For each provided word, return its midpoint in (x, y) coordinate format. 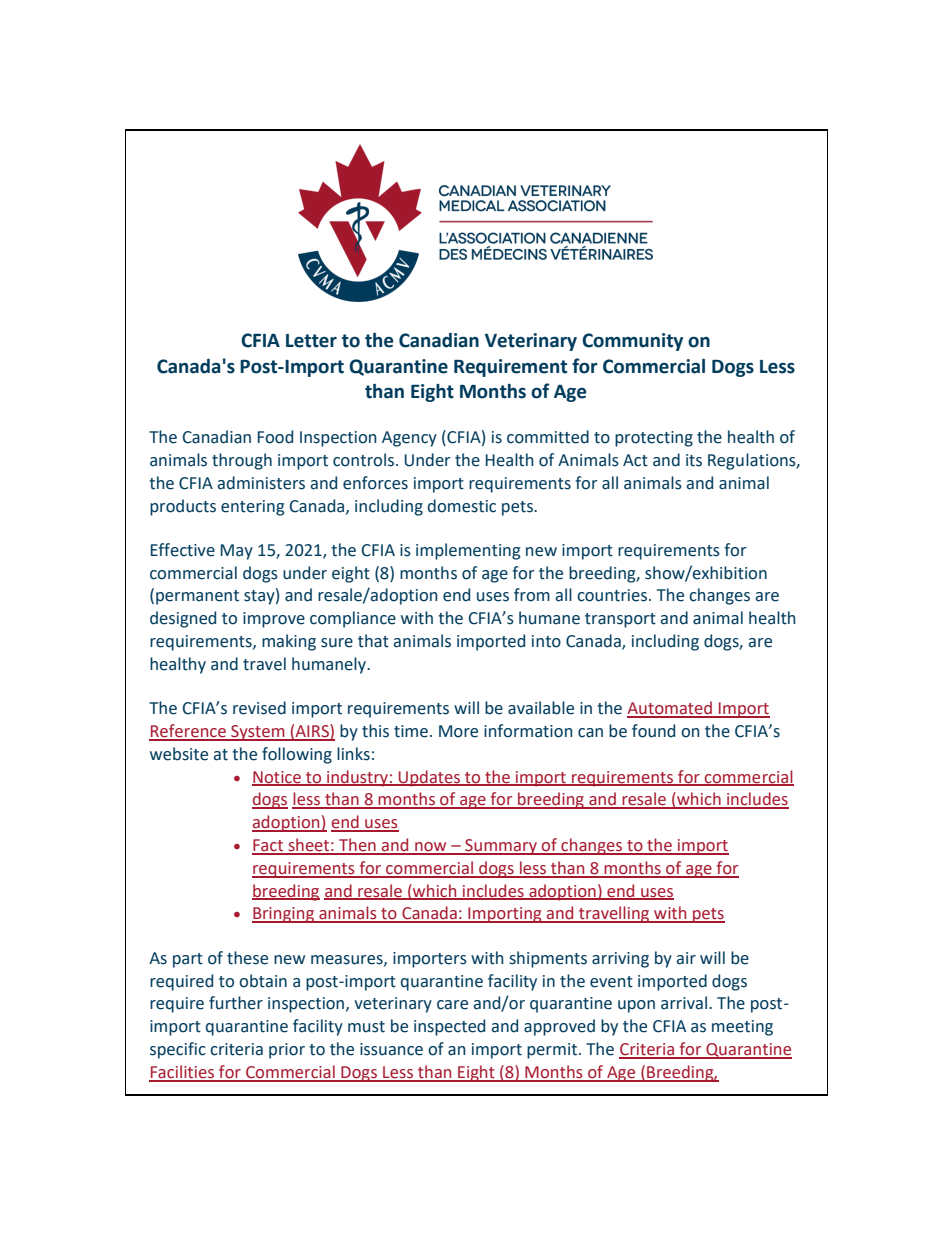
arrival (685, 1003)
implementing (468, 551)
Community (632, 342)
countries (613, 595)
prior (287, 1051)
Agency (409, 439)
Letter (311, 341)
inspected (449, 1027)
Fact (269, 846)
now (431, 848)
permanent (197, 597)
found (653, 731)
